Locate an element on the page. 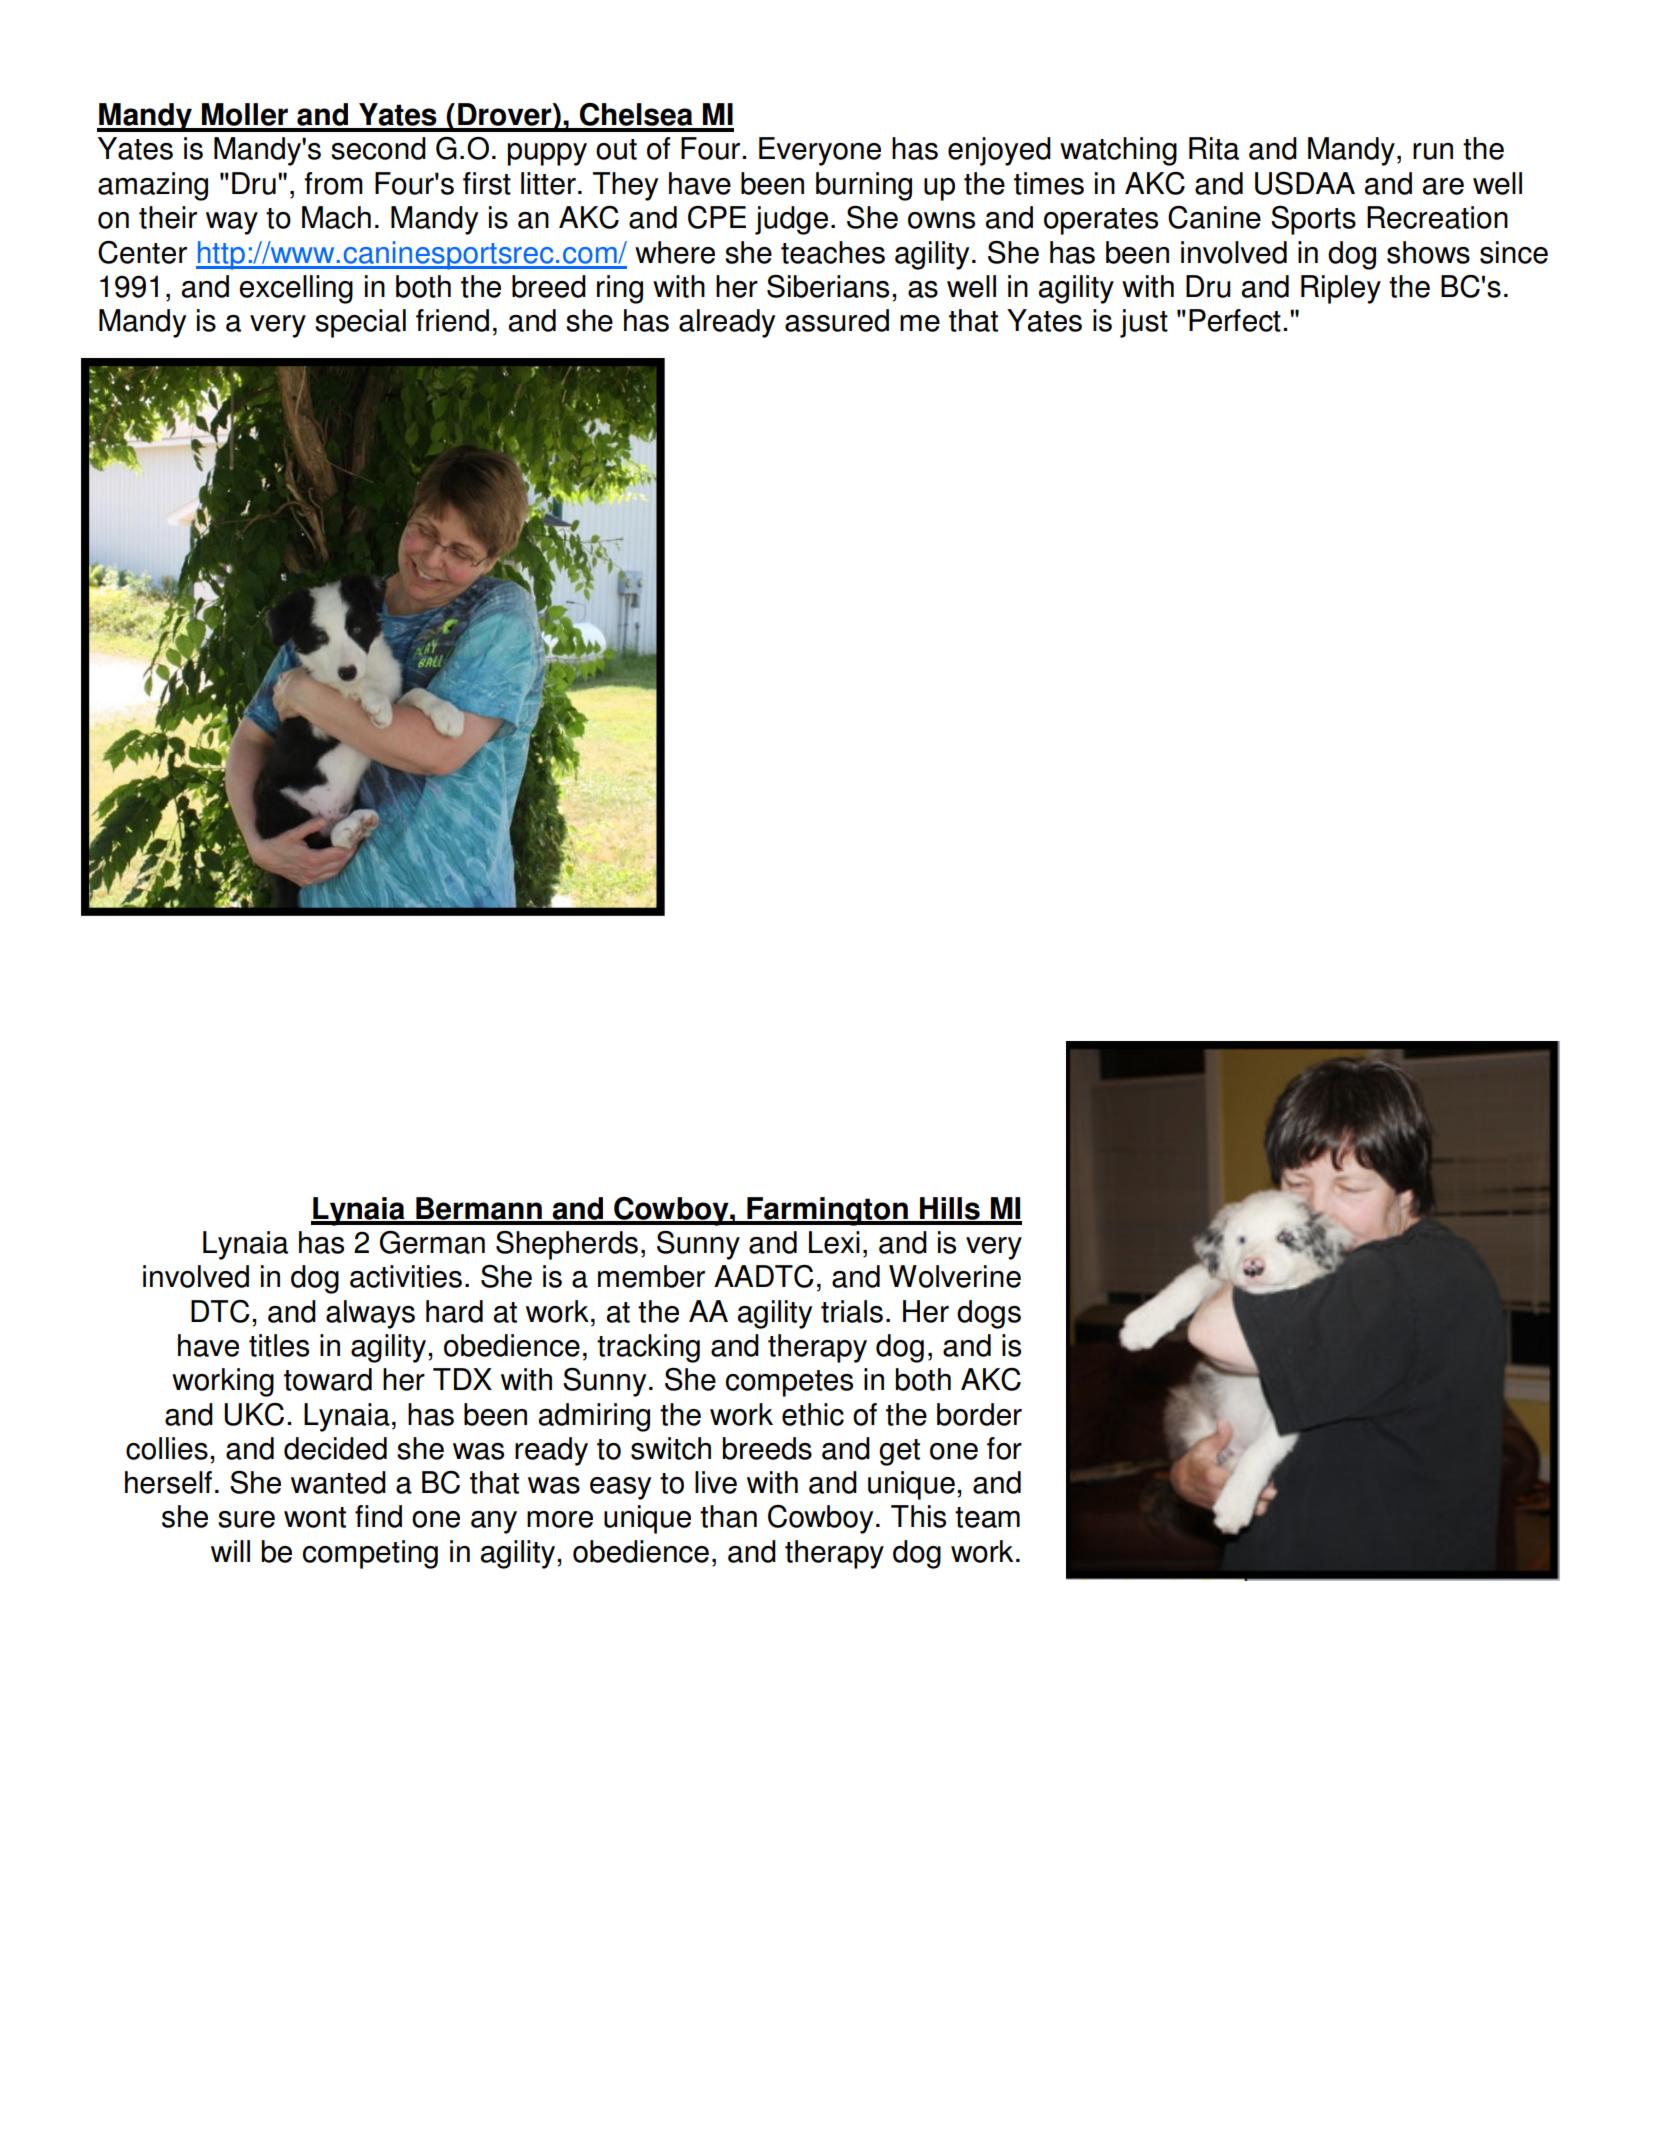 The height and width of the page is (2148, 1660). trials is located at coordinates (852, 1311).
